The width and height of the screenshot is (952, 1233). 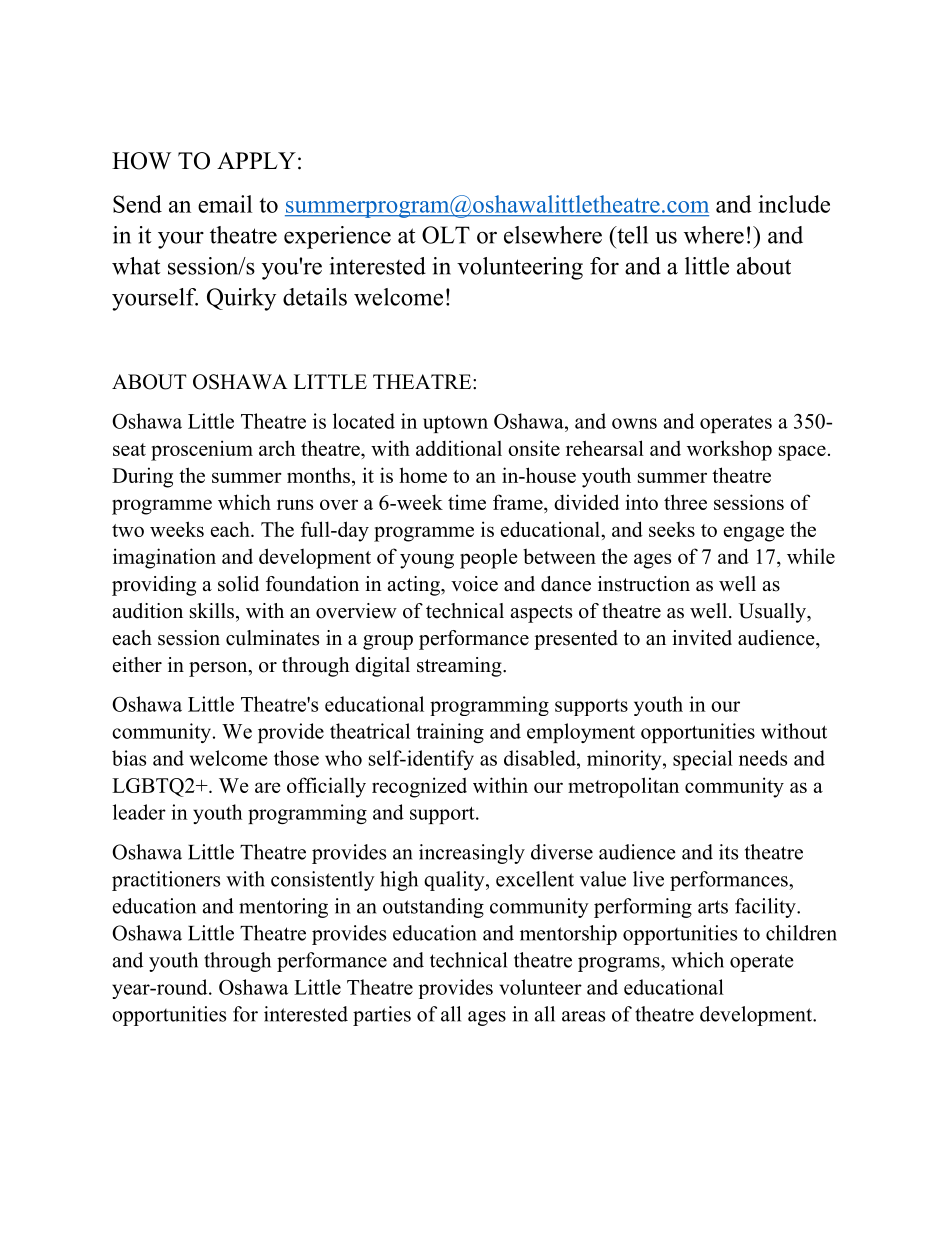 I want to click on voice, so click(x=474, y=584).
